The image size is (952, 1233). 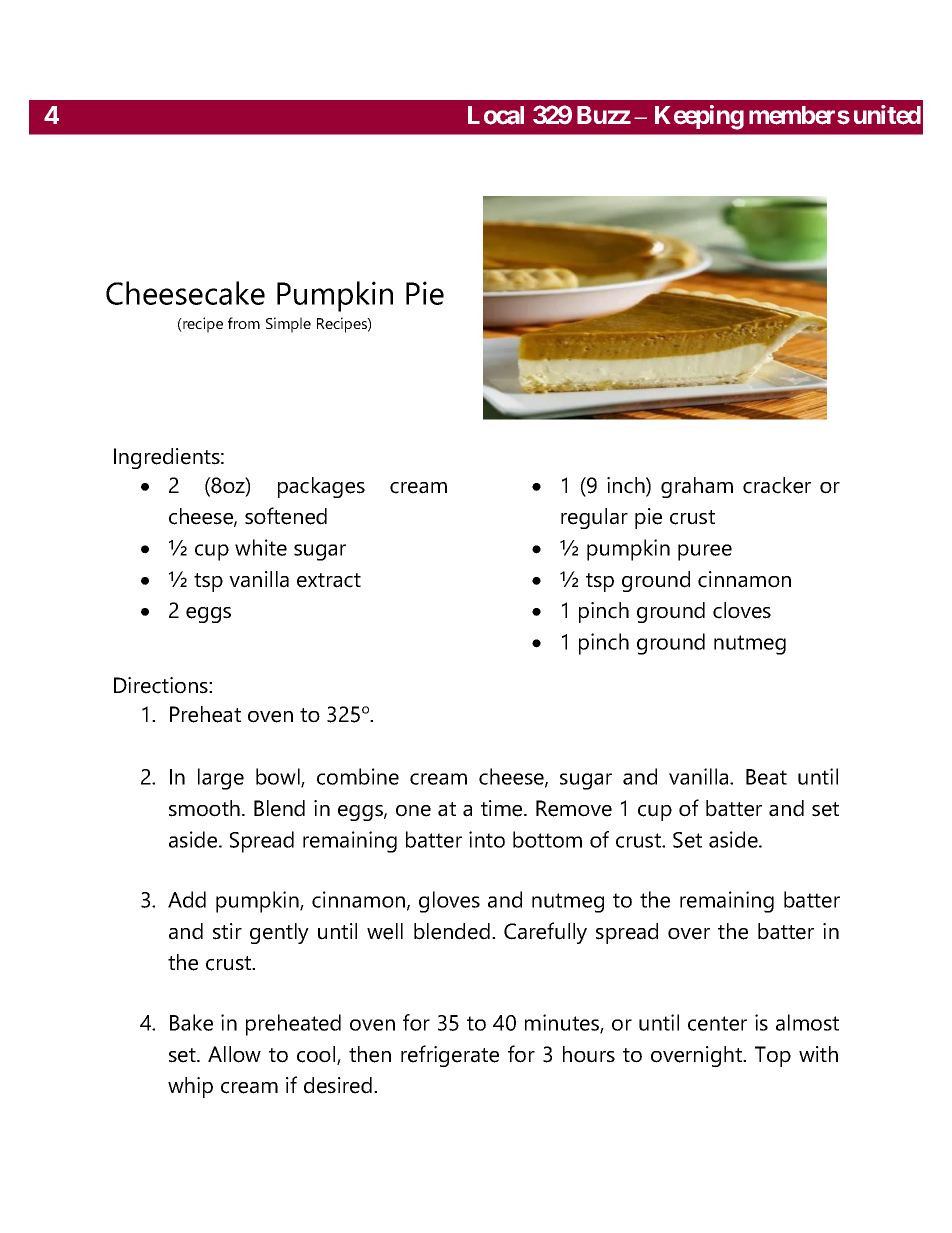 I want to click on Beat, so click(x=766, y=777).
